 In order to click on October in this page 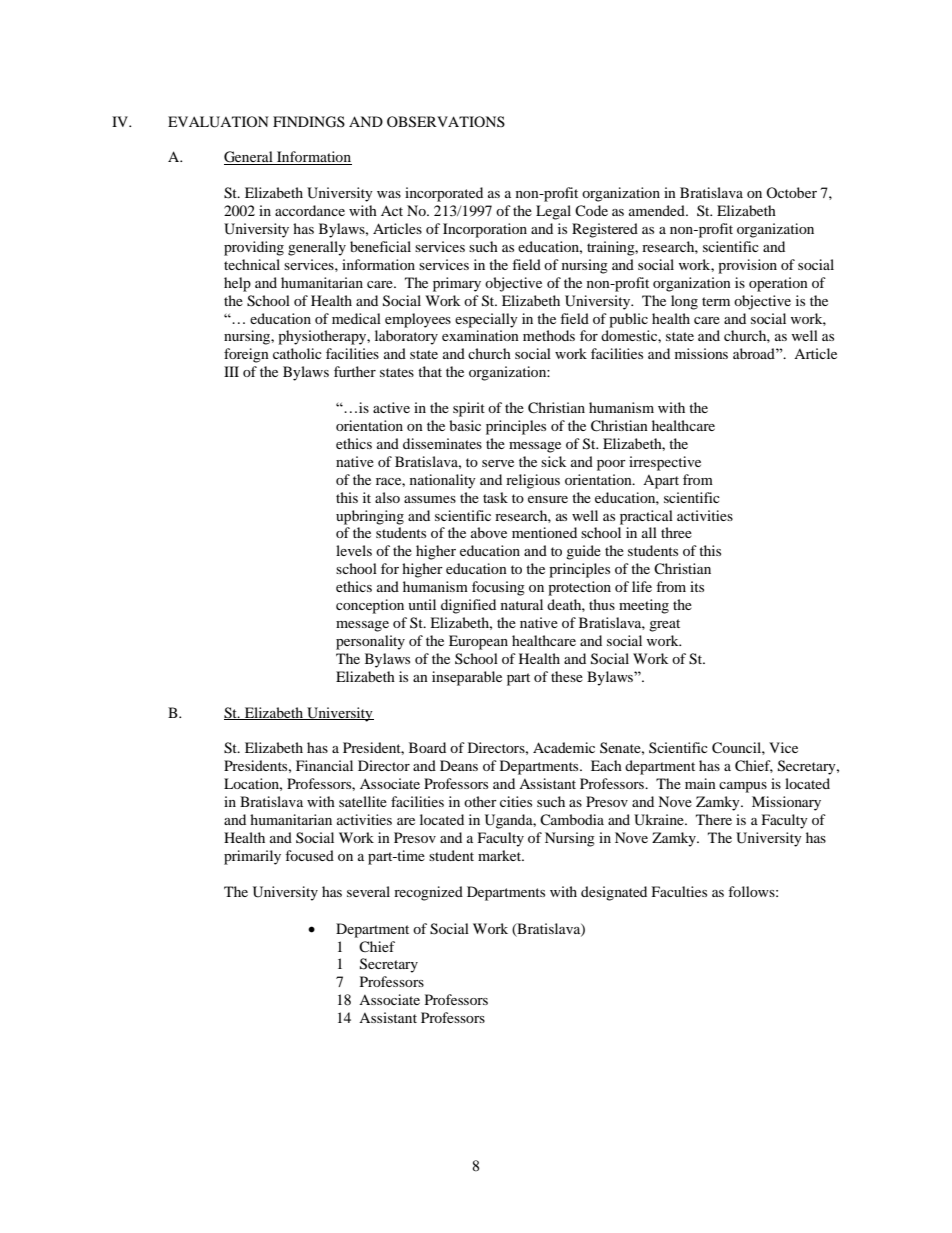, I will do `click(791, 192)`.
